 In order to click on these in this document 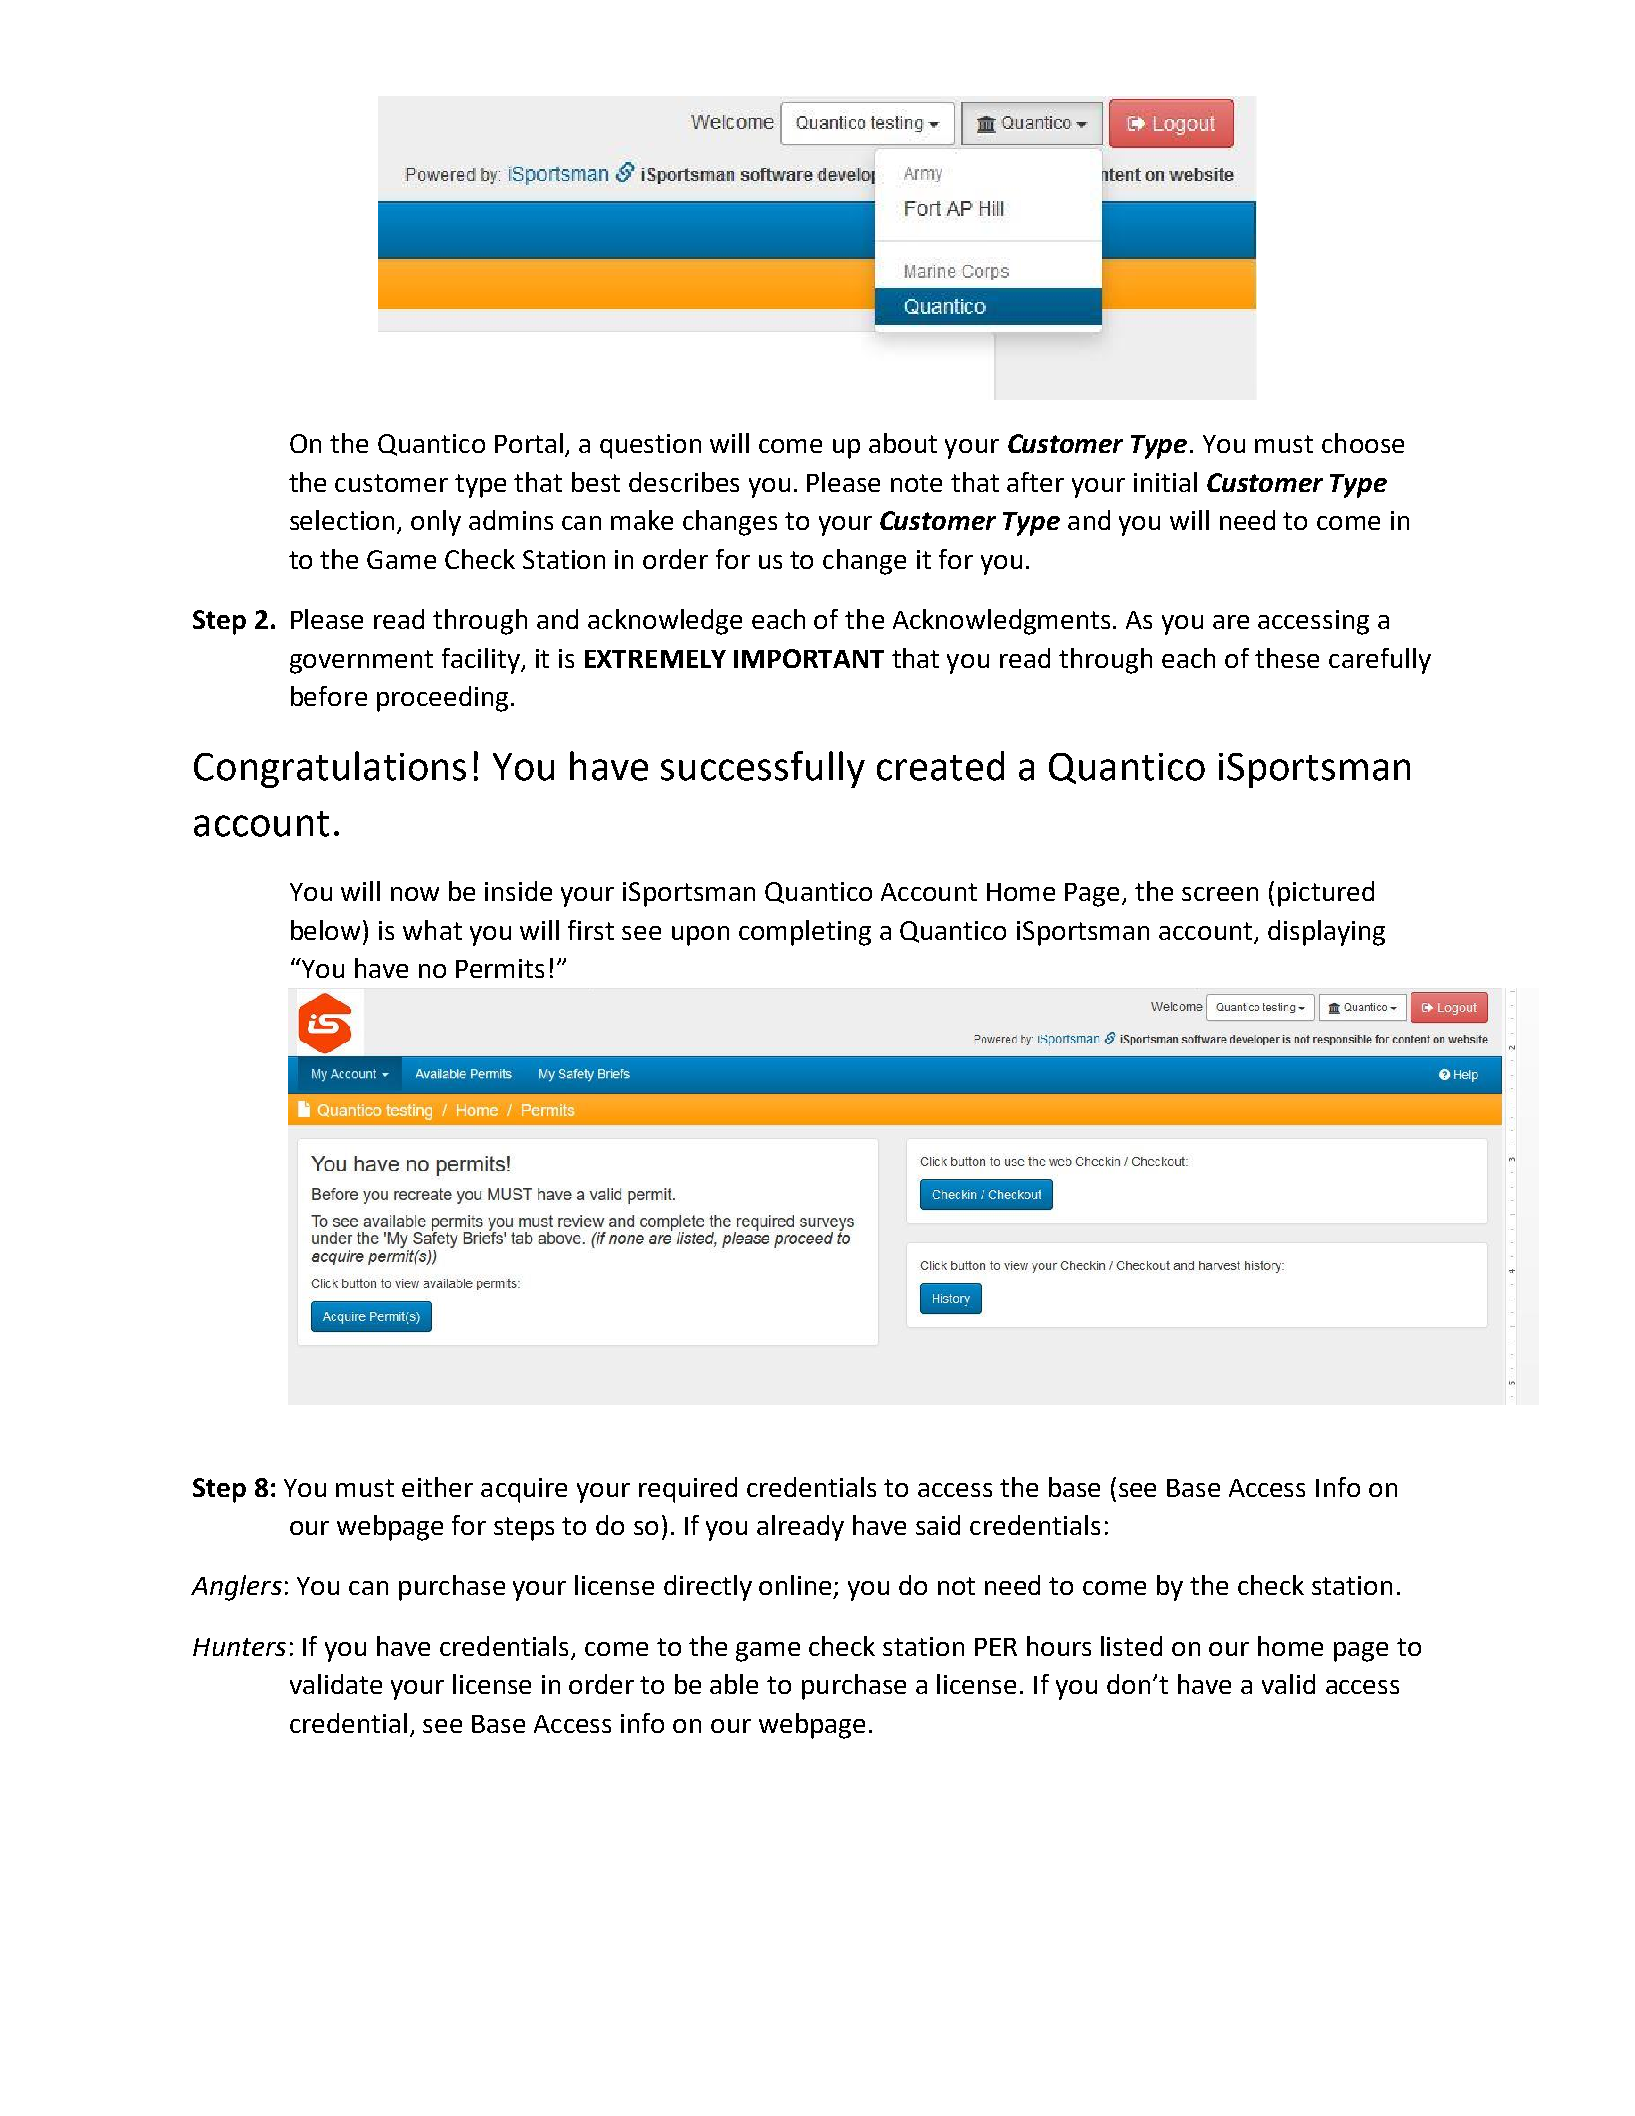, I will do `click(1287, 658)`.
